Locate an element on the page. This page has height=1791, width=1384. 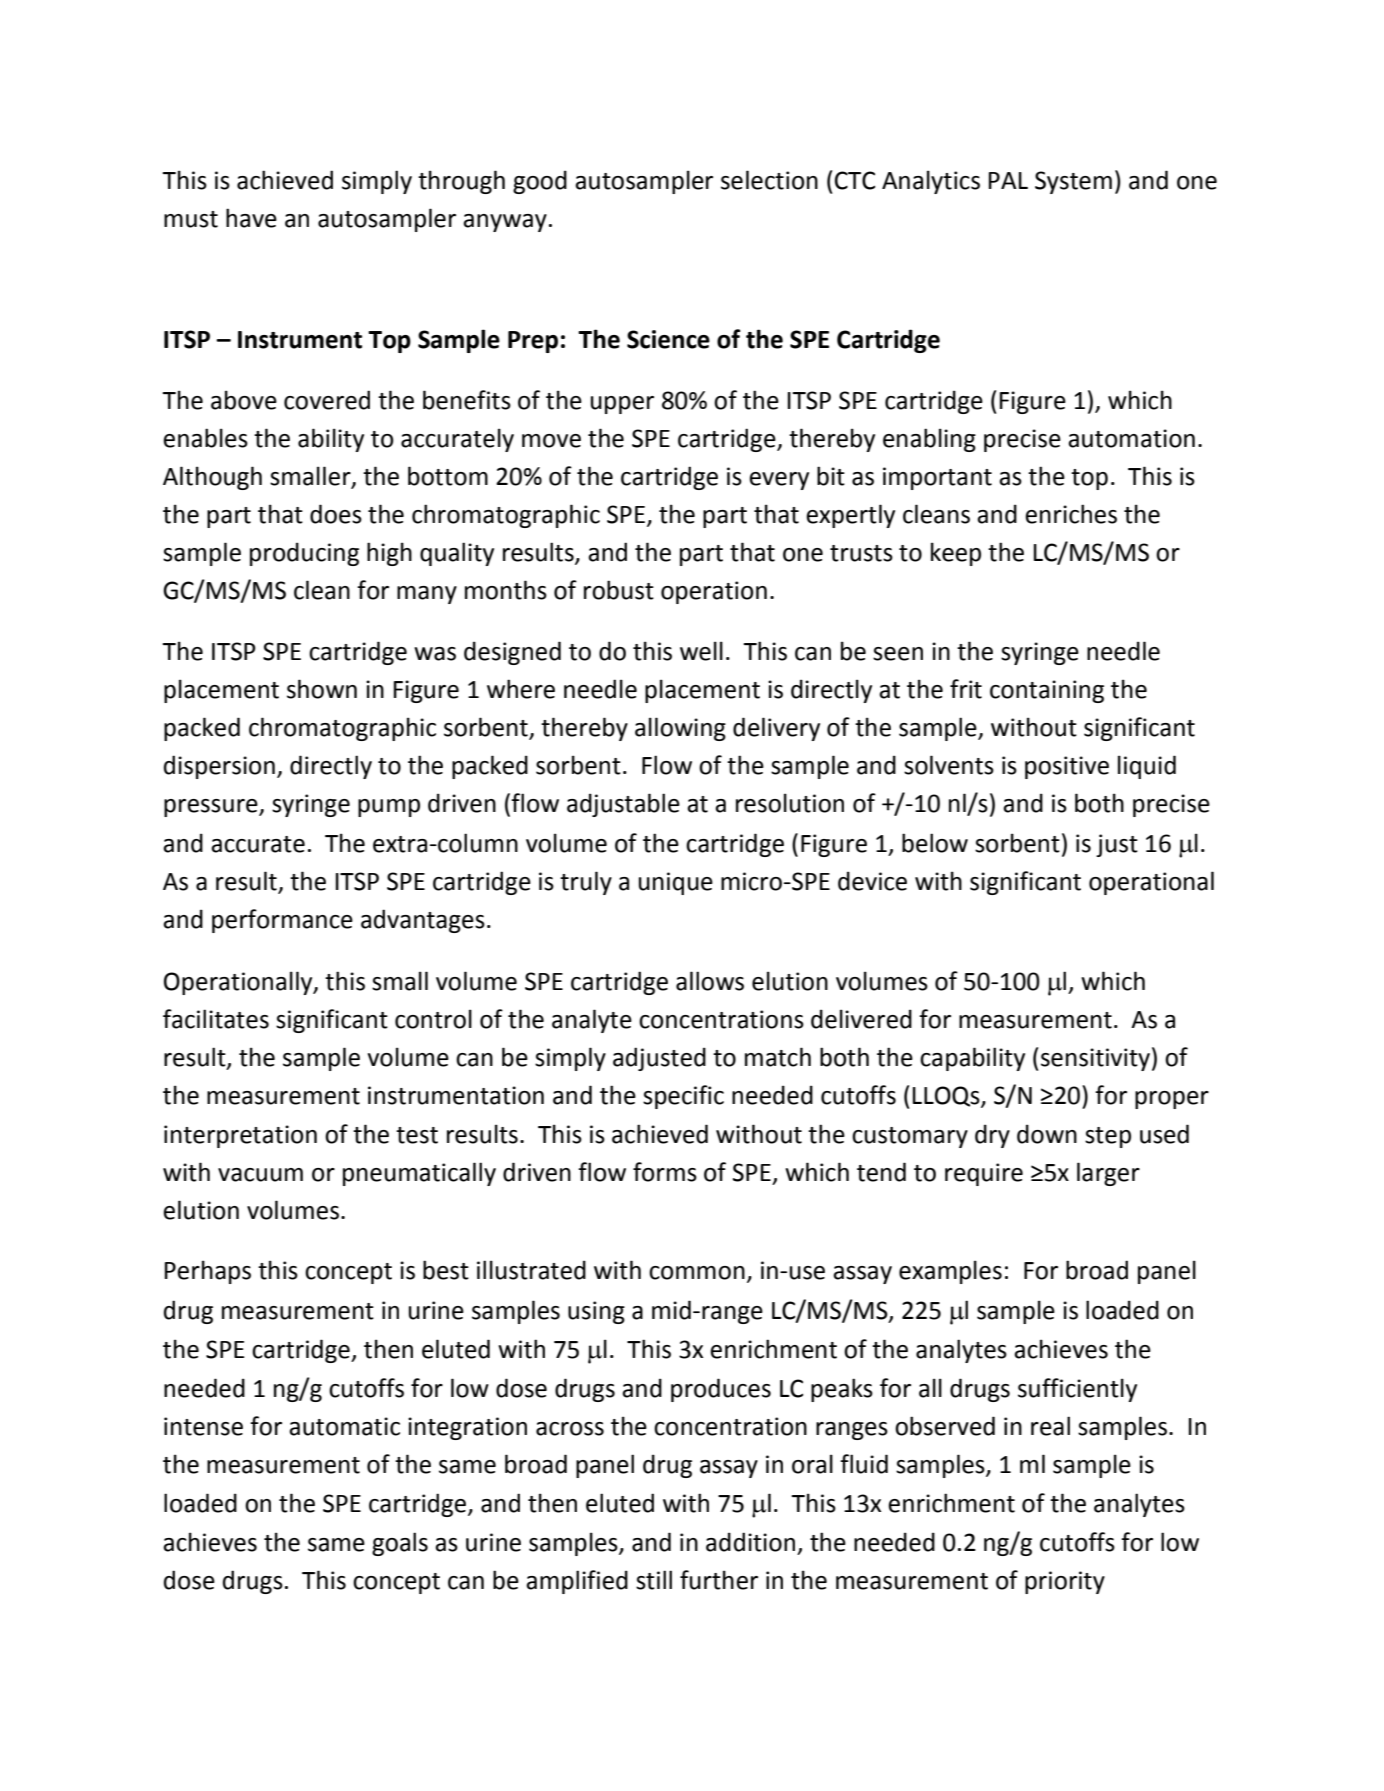
goals is located at coordinates (400, 1544).
